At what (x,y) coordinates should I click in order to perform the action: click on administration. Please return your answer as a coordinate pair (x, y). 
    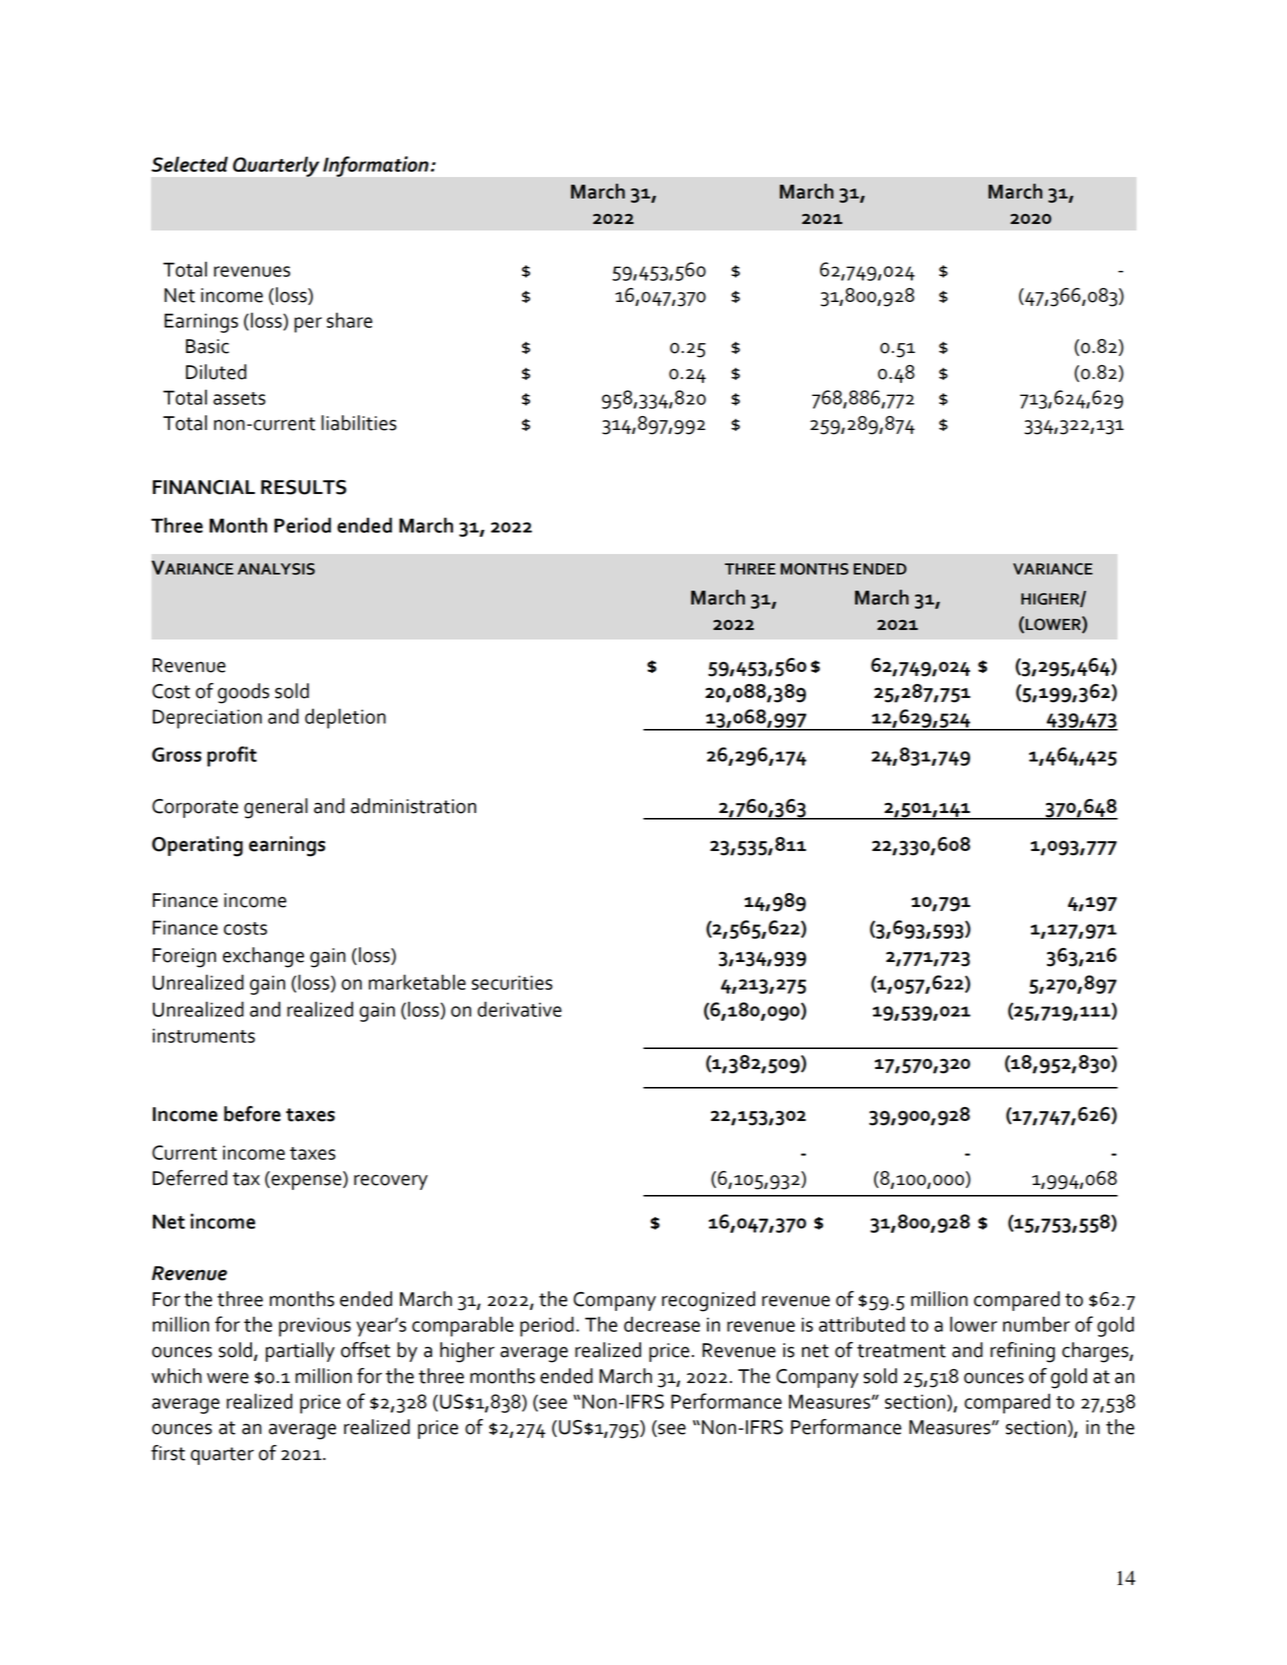
    Looking at the image, I should click on (413, 806).
